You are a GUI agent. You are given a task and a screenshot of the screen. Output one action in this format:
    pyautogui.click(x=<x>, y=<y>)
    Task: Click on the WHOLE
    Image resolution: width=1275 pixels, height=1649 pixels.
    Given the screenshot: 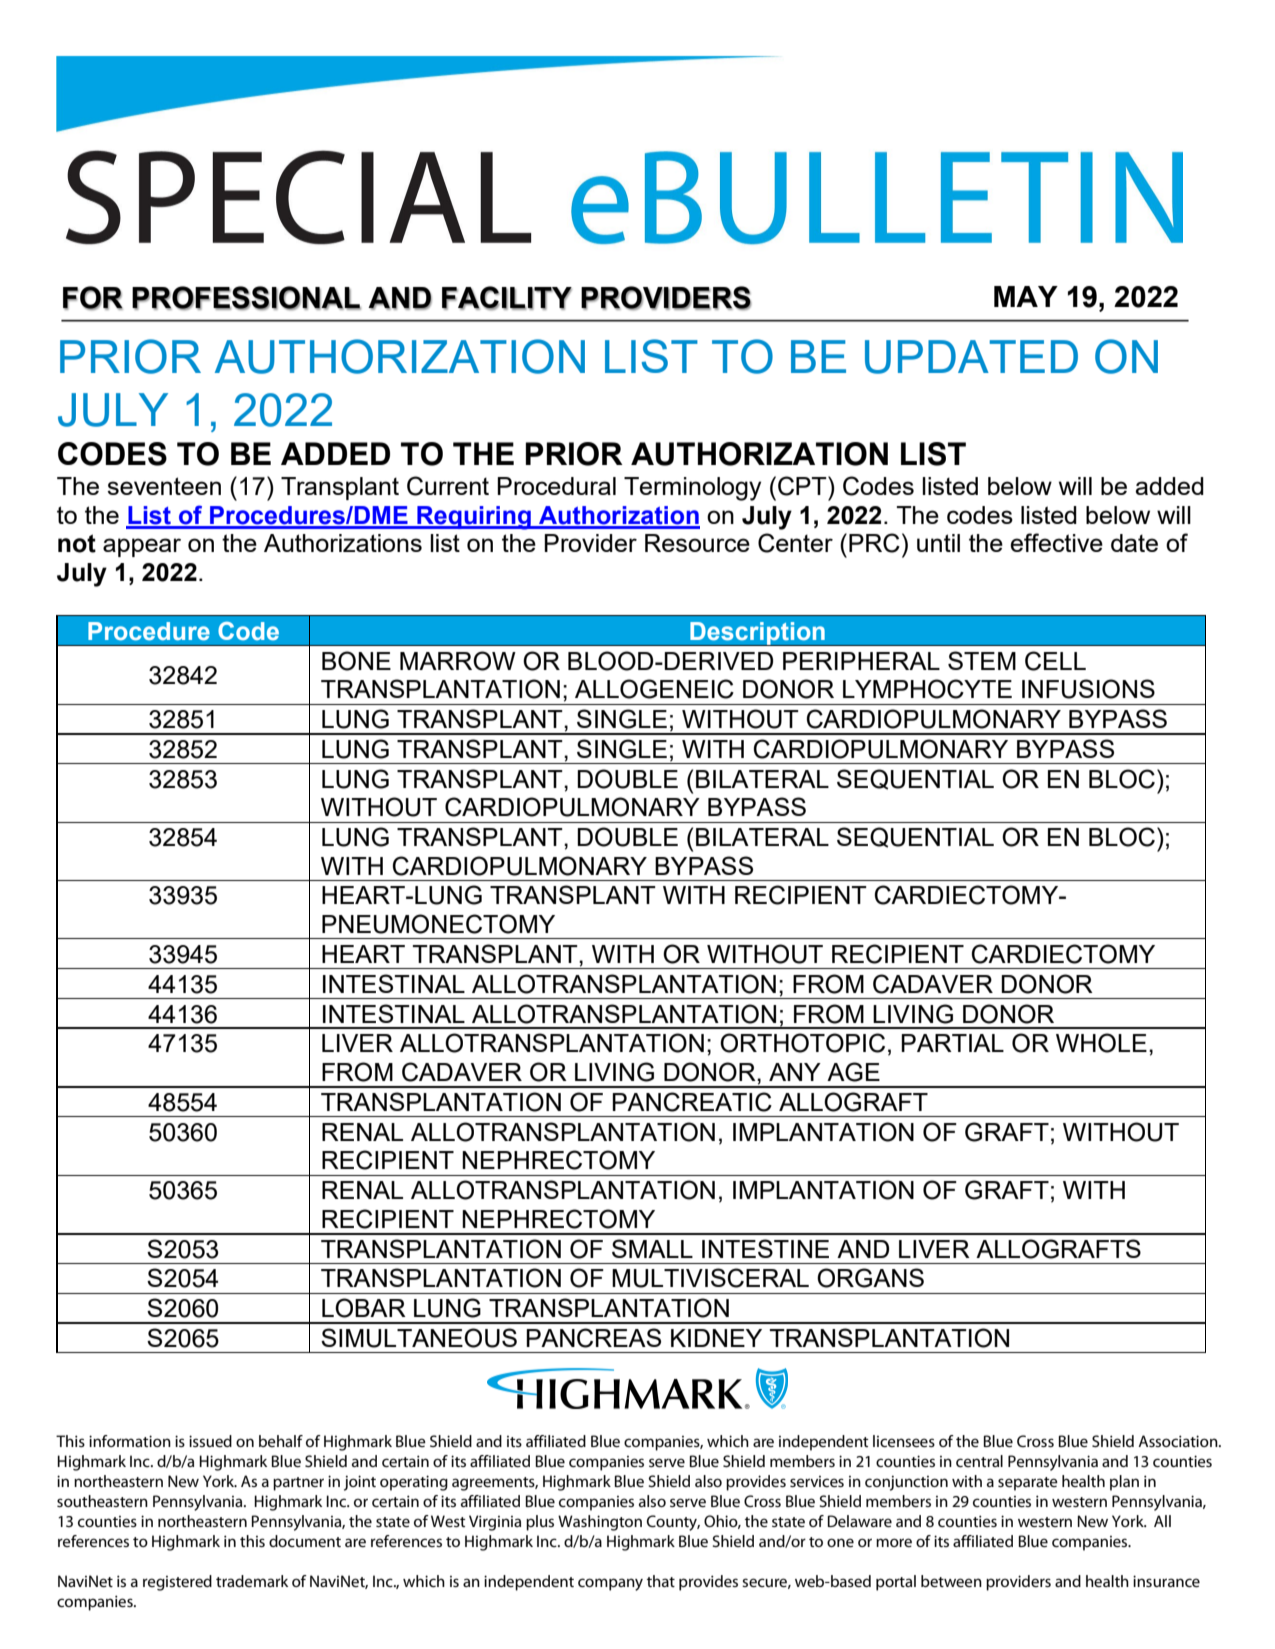 What is the action you would take?
    pyautogui.click(x=1101, y=1043)
